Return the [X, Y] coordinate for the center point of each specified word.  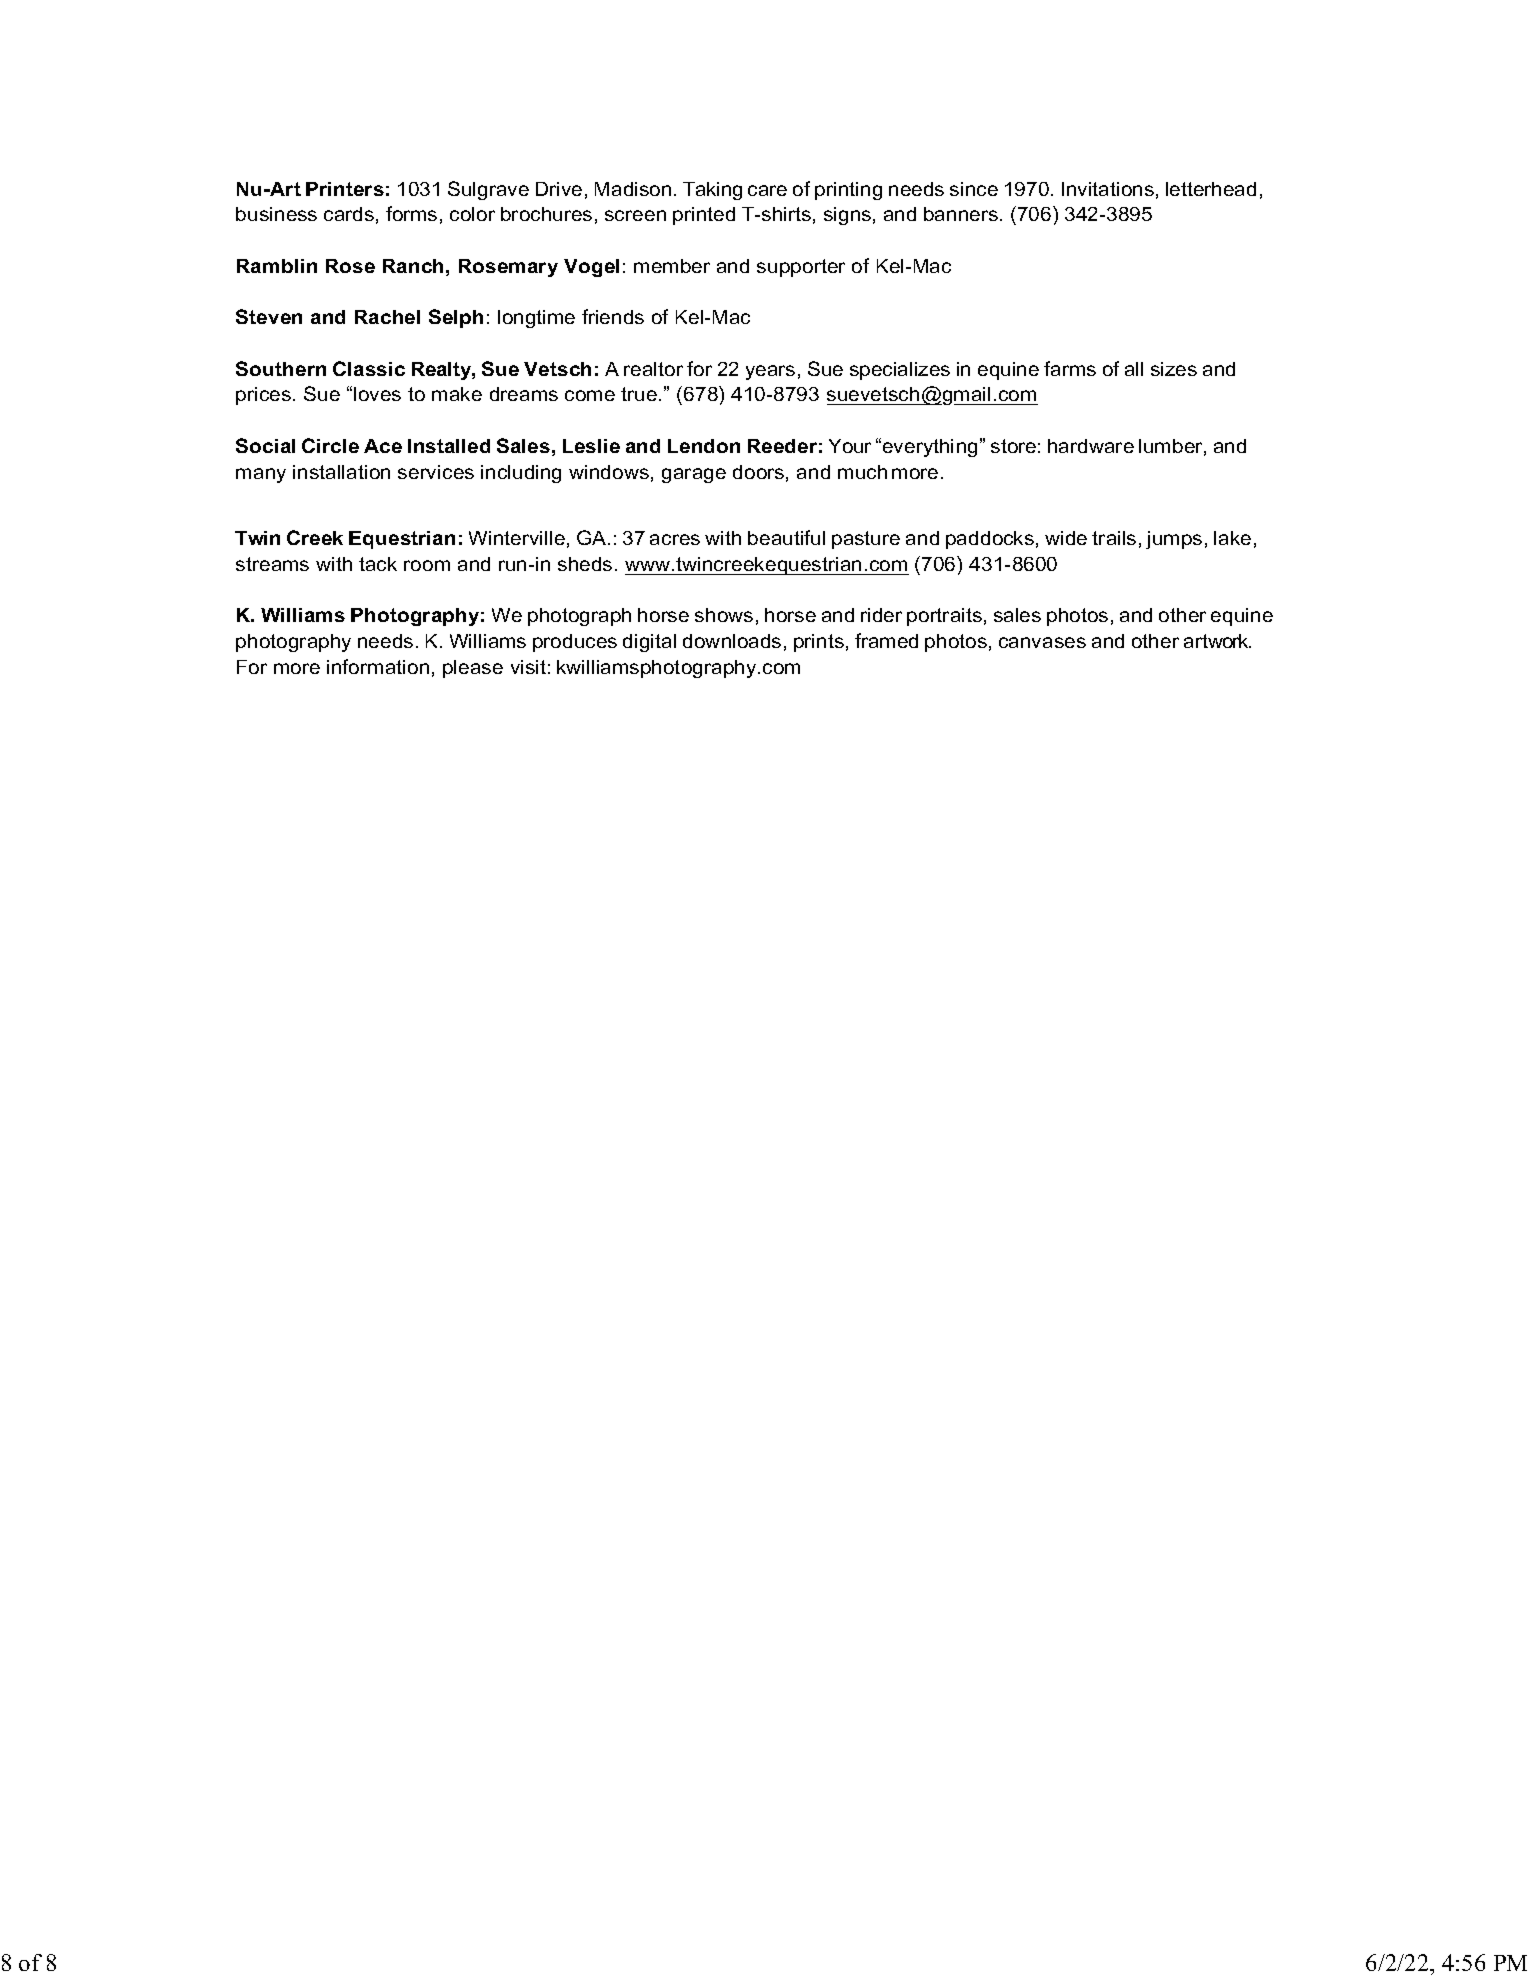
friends [613, 316]
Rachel [387, 317]
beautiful [786, 537]
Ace [383, 446]
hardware [1091, 446]
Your [850, 446]
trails [1114, 538]
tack [378, 564]
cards [349, 214]
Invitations [1108, 189]
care [767, 190]
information [378, 666]
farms [1070, 368]
